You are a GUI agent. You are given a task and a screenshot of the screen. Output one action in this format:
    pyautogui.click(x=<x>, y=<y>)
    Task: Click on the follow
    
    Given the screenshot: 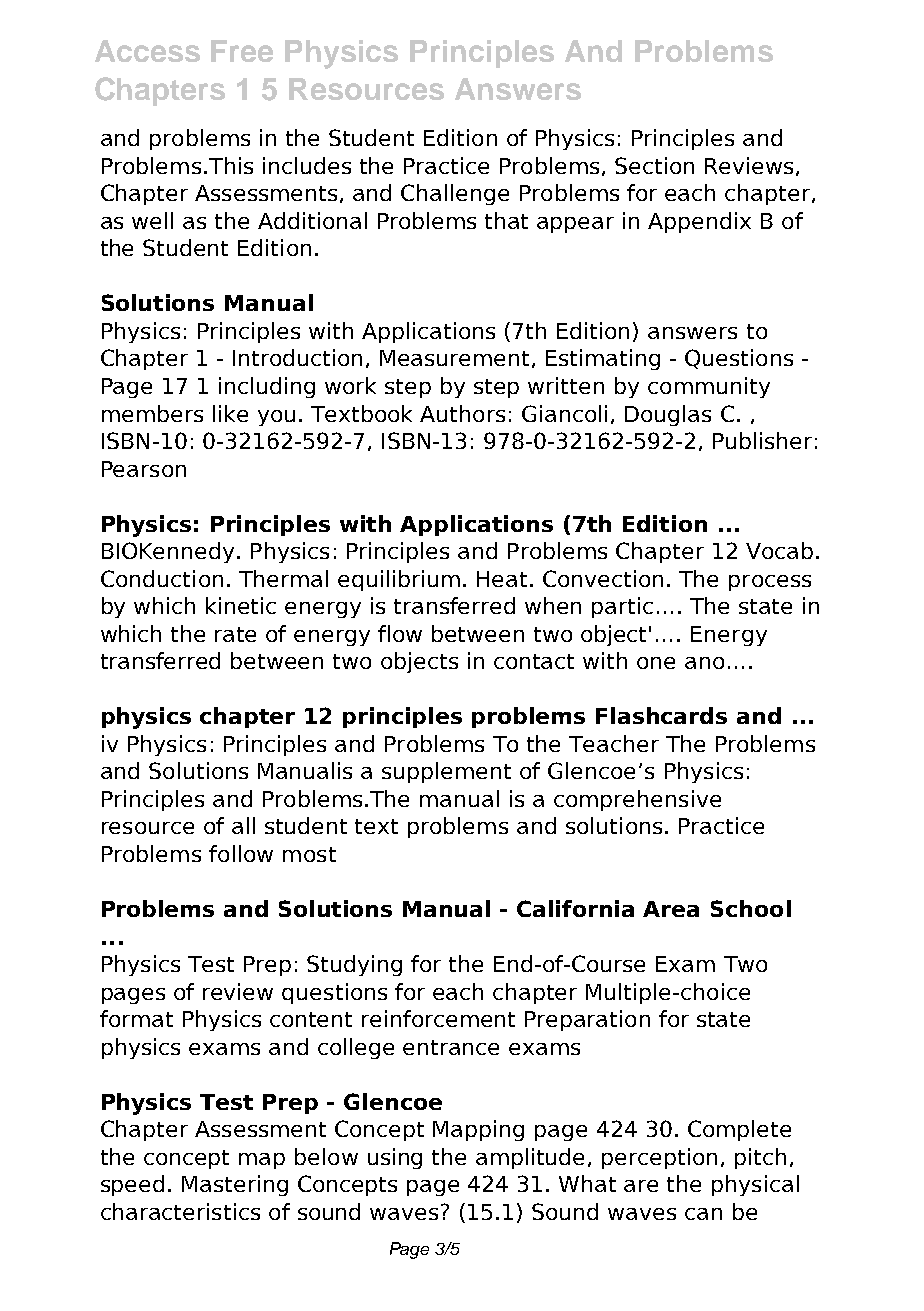 What is the action you would take?
    pyautogui.click(x=241, y=853)
